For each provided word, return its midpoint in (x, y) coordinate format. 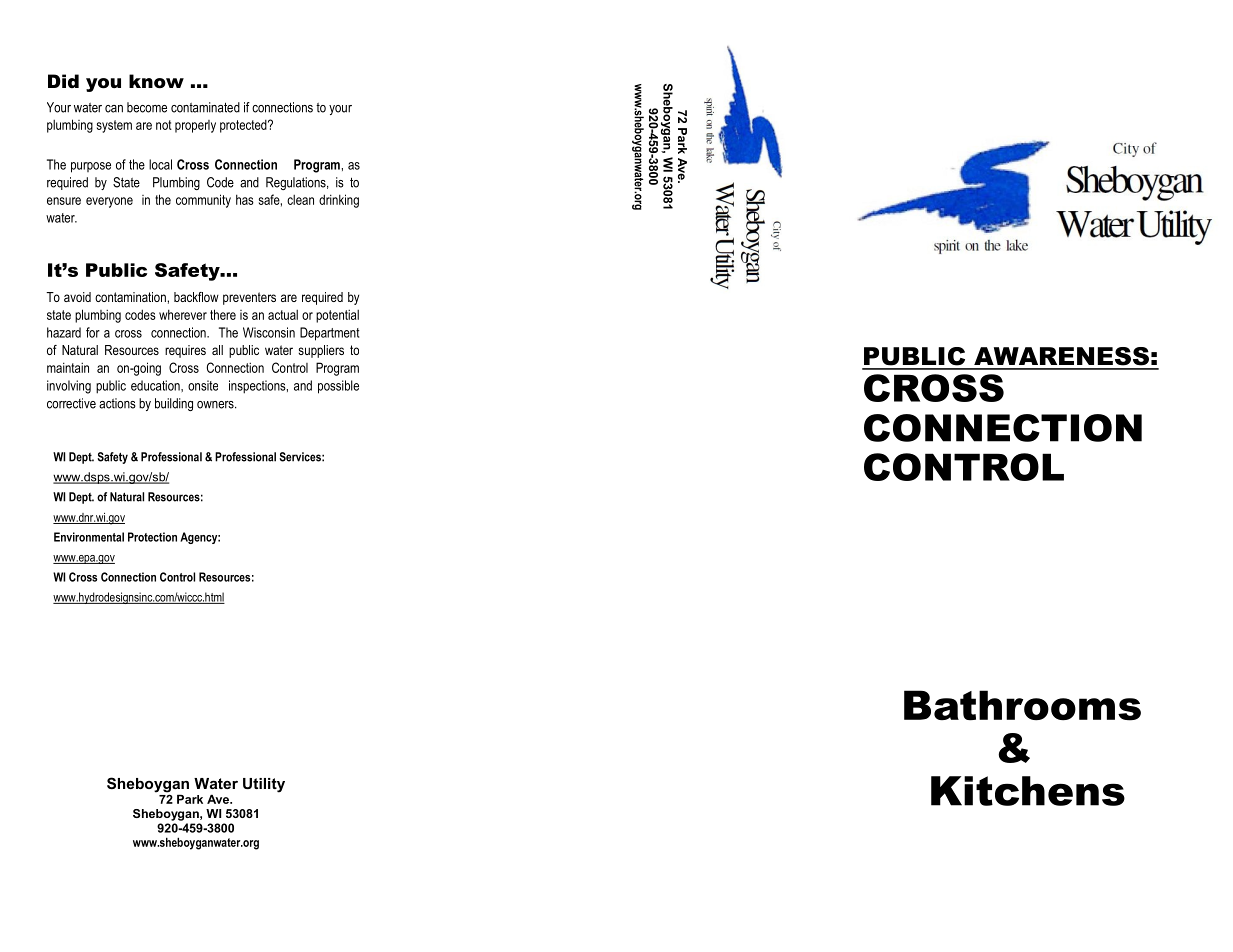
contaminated (205, 107)
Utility (264, 785)
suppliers (321, 351)
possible (338, 387)
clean (300, 200)
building (174, 404)
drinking (339, 201)
